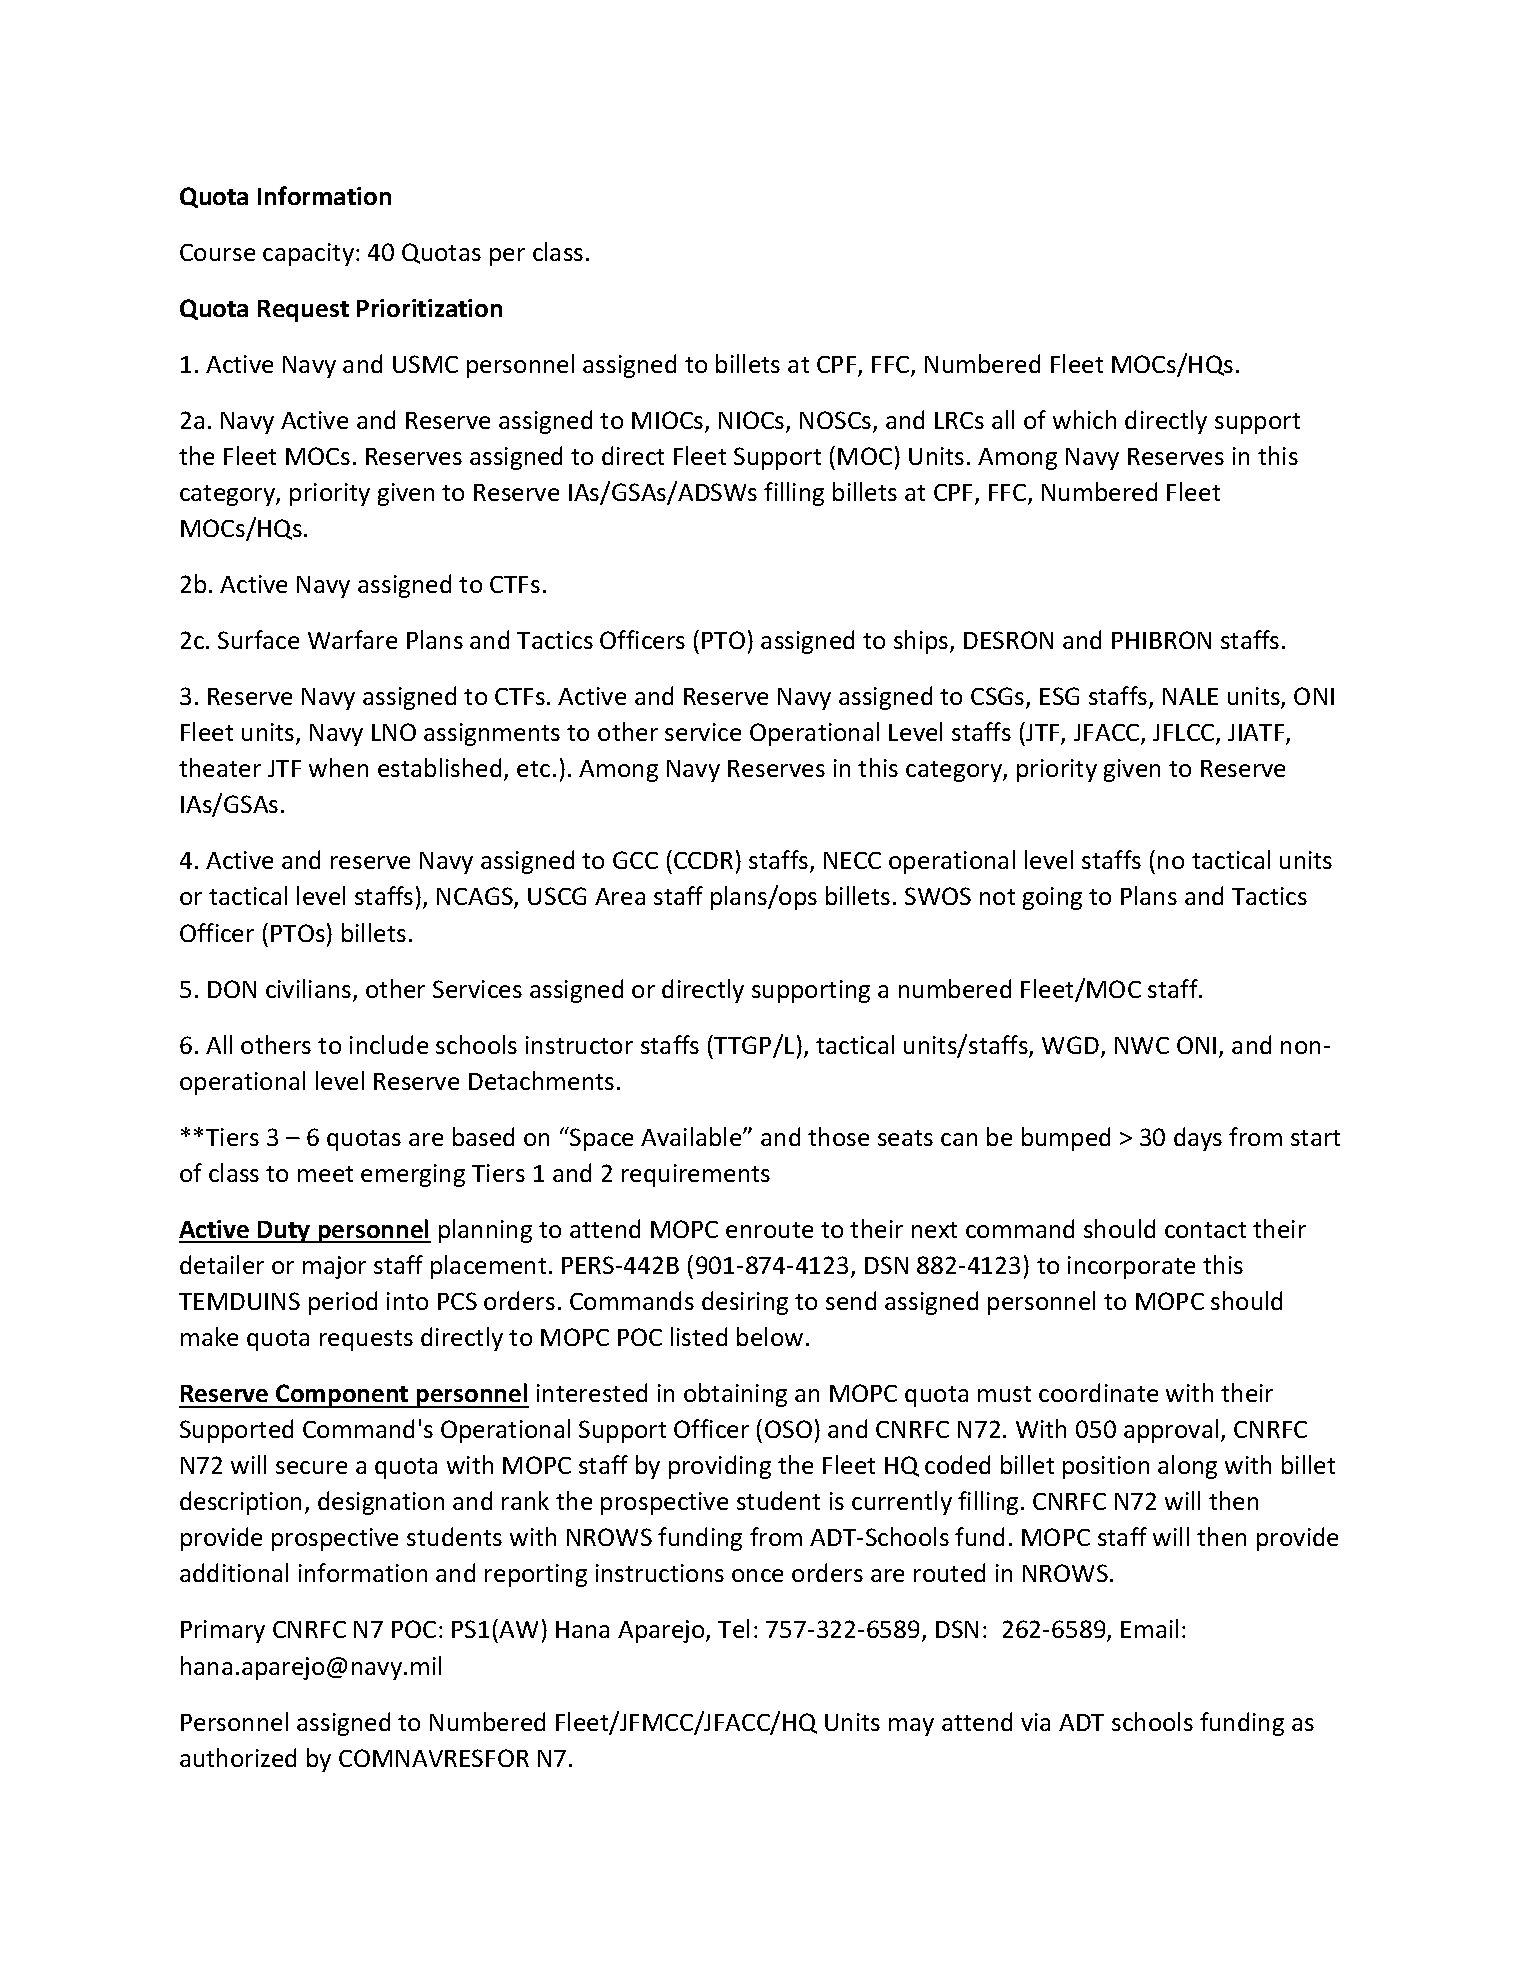 The width and height of the screenshot is (1524, 1972). Describe the element at coordinates (922, 642) in the screenshot. I see `ships` at that location.
